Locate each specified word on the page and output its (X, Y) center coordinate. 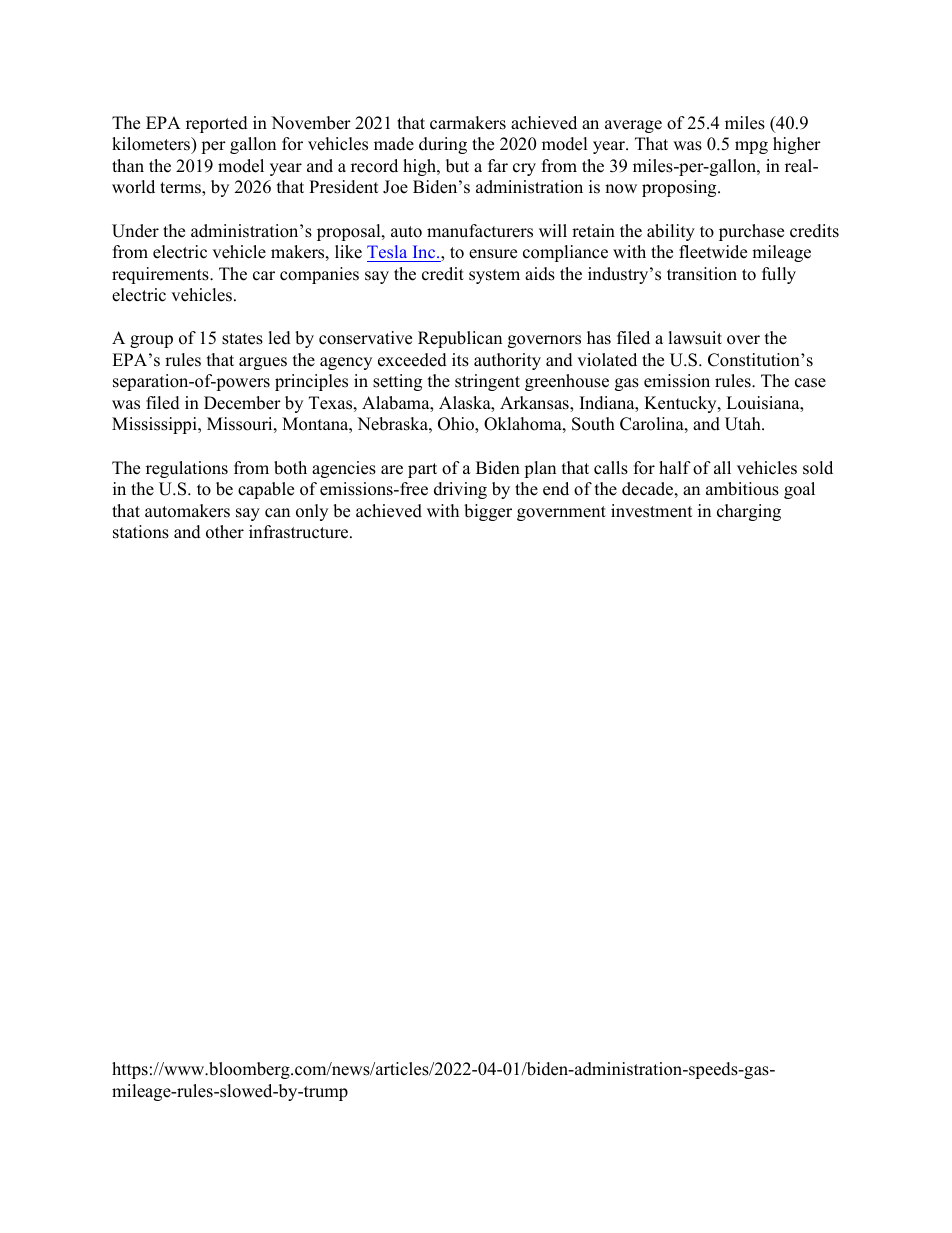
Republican (460, 339)
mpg (751, 147)
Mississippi (155, 425)
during (443, 145)
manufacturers (480, 231)
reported (217, 124)
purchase (751, 232)
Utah (744, 424)
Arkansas (535, 404)
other (225, 532)
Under (135, 231)
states (242, 339)
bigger (488, 512)
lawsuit (695, 338)
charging (749, 512)
